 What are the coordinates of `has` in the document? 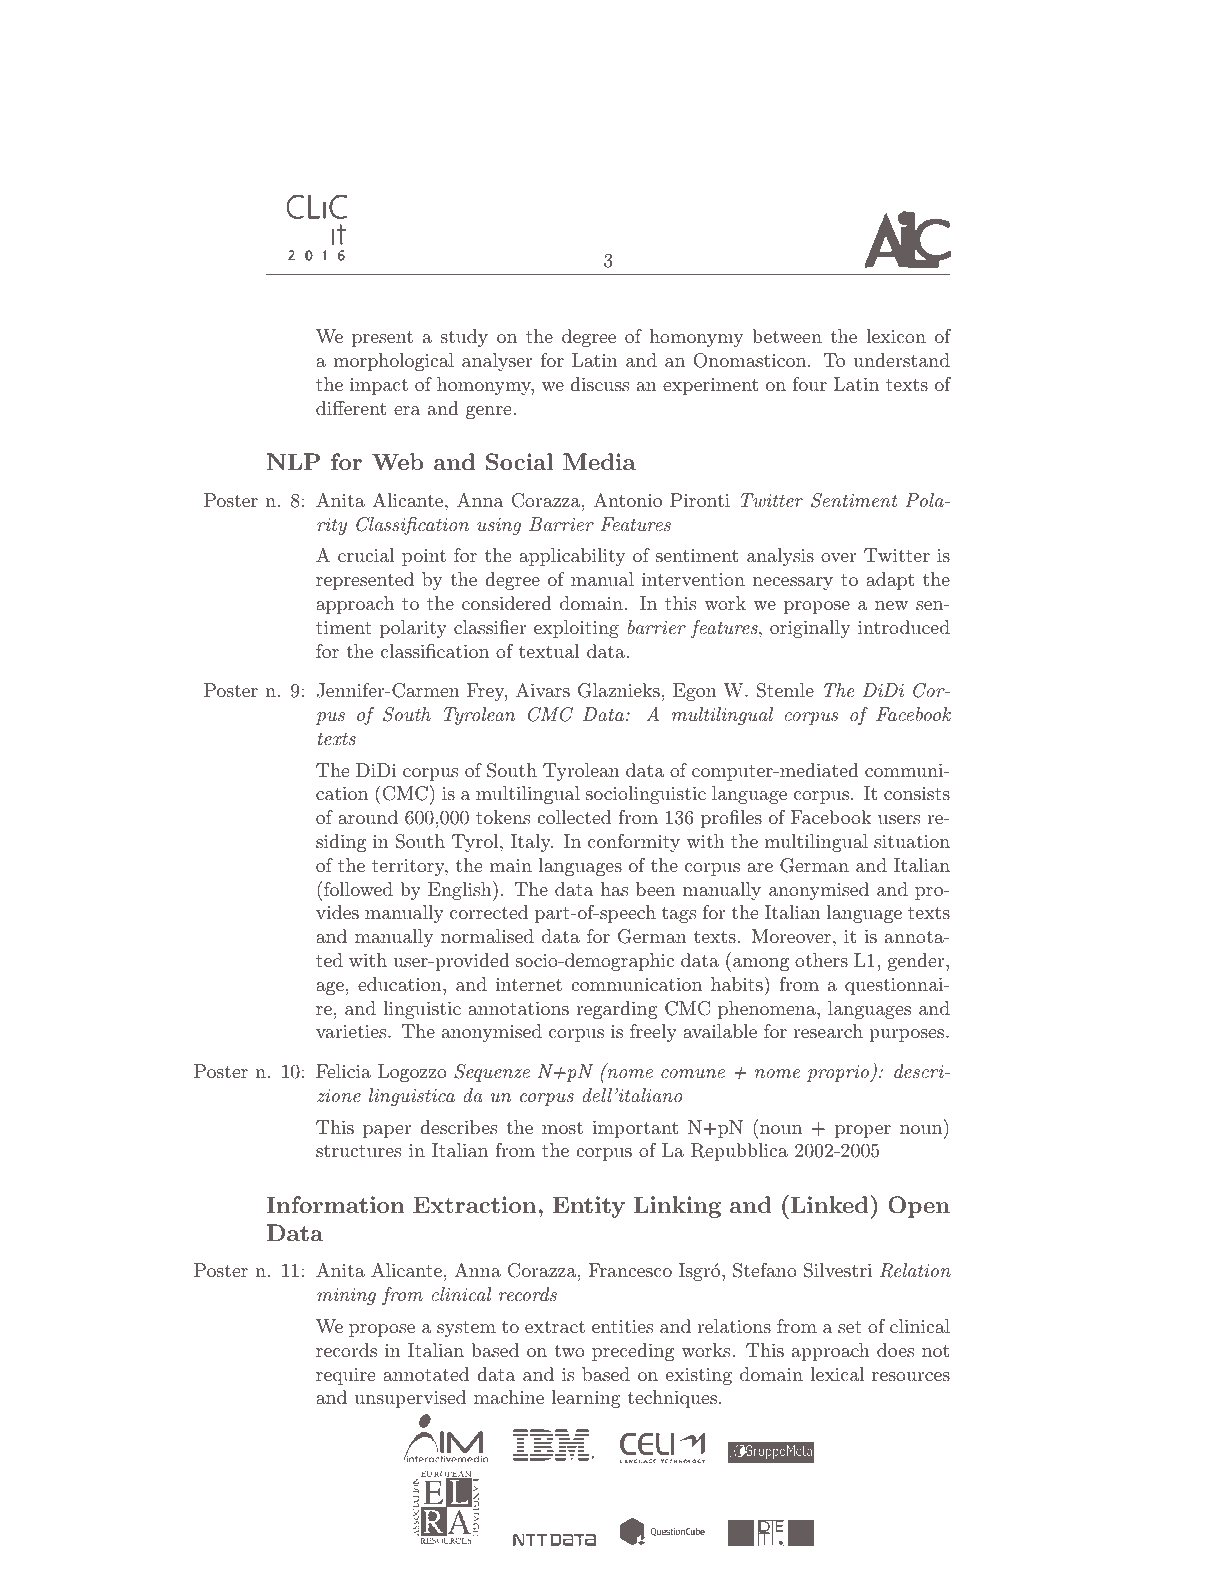 It's located at (614, 889).
